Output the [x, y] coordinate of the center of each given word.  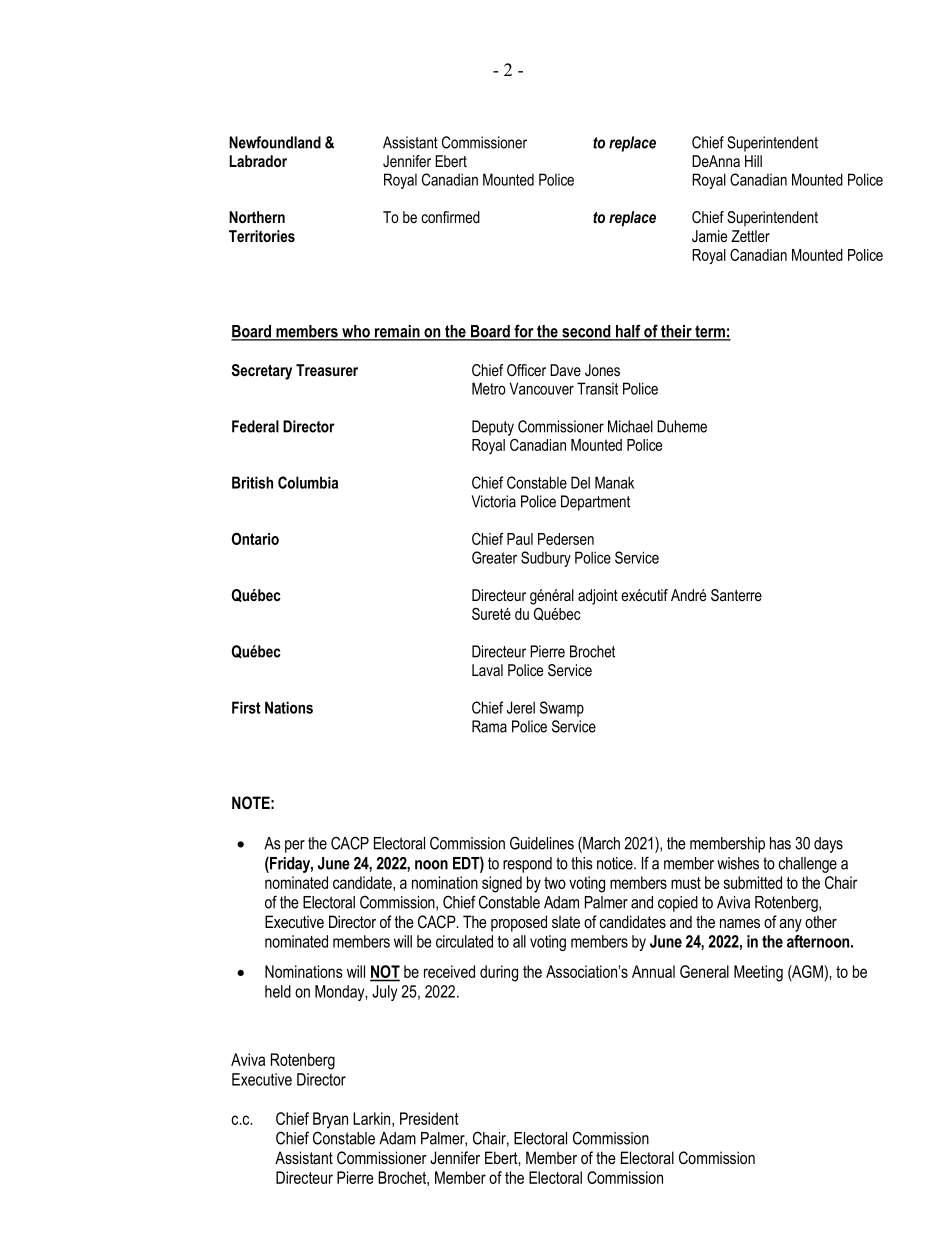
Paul [520, 539]
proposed [519, 923]
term [710, 332]
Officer [526, 370]
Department [595, 503]
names [740, 923]
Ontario [255, 538]
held [278, 991]
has [780, 843]
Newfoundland [275, 142]
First [246, 707]
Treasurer [327, 370]
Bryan [330, 1120]
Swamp [562, 709]
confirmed [450, 217]
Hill [753, 161]
